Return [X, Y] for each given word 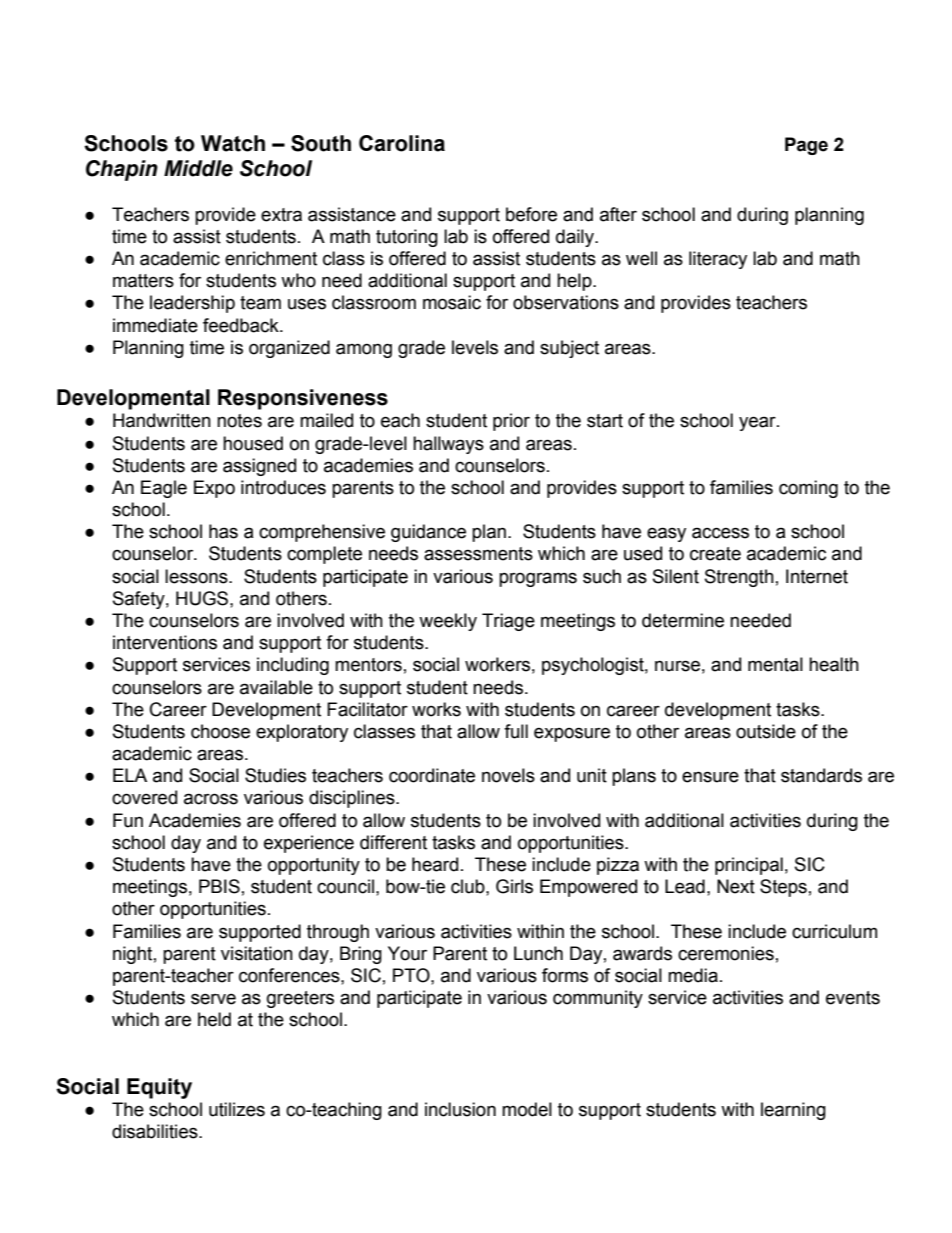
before [531, 214]
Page [806, 146]
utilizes [237, 1109]
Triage [508, 622]
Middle [198, 168]
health [834, 664]
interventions [165, 642]
